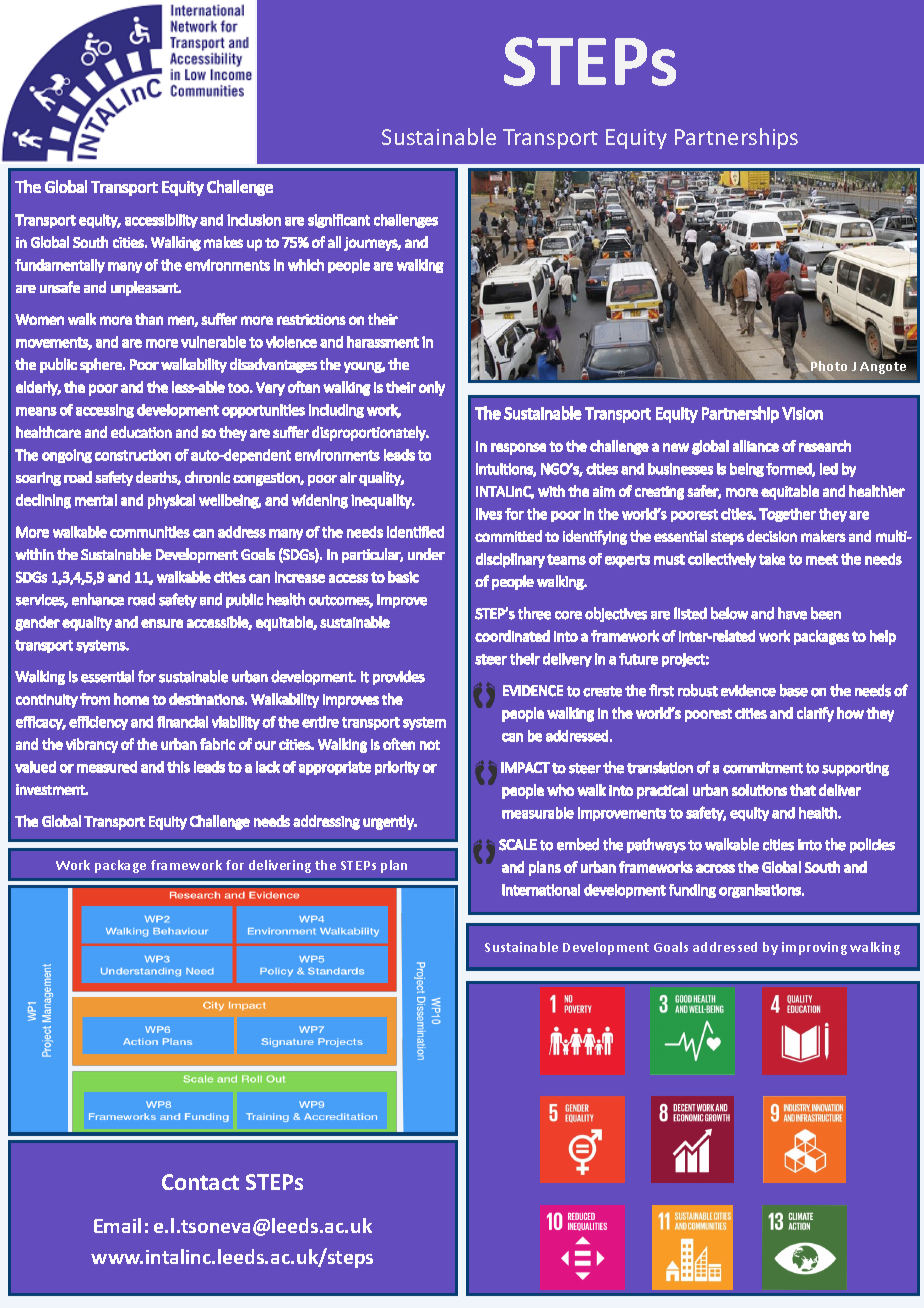  What do you see at coordinates (815, 714) in the screenshot?
I see `clarify` at bounding box center [815, 714].
